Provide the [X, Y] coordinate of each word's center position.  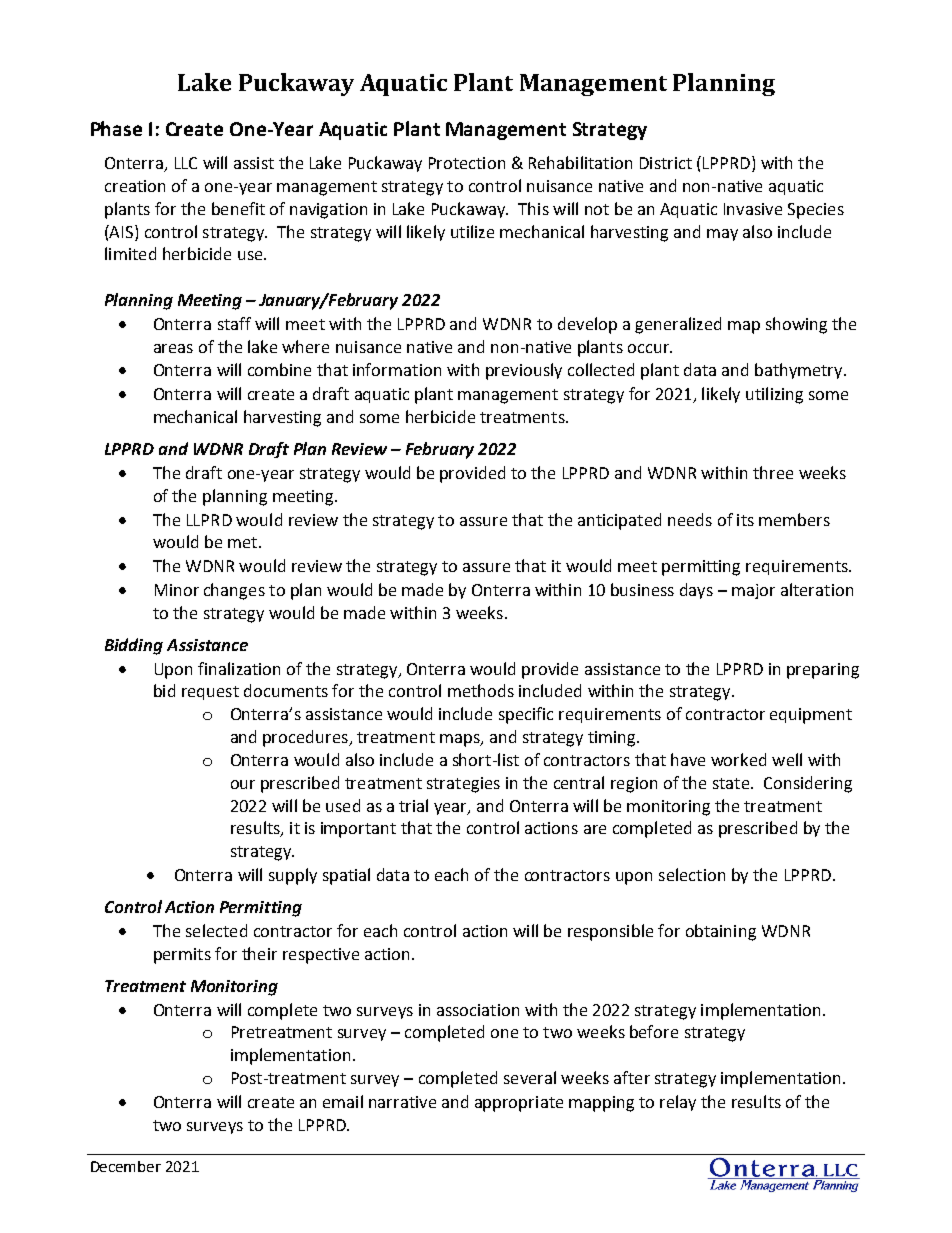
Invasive [753, 209]
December [126, 1166]
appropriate [519, 1104]
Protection [467, 163]
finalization [239, 668]
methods [481, 690]
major [753, 591]
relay [678, 1103]
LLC [186, 163]
